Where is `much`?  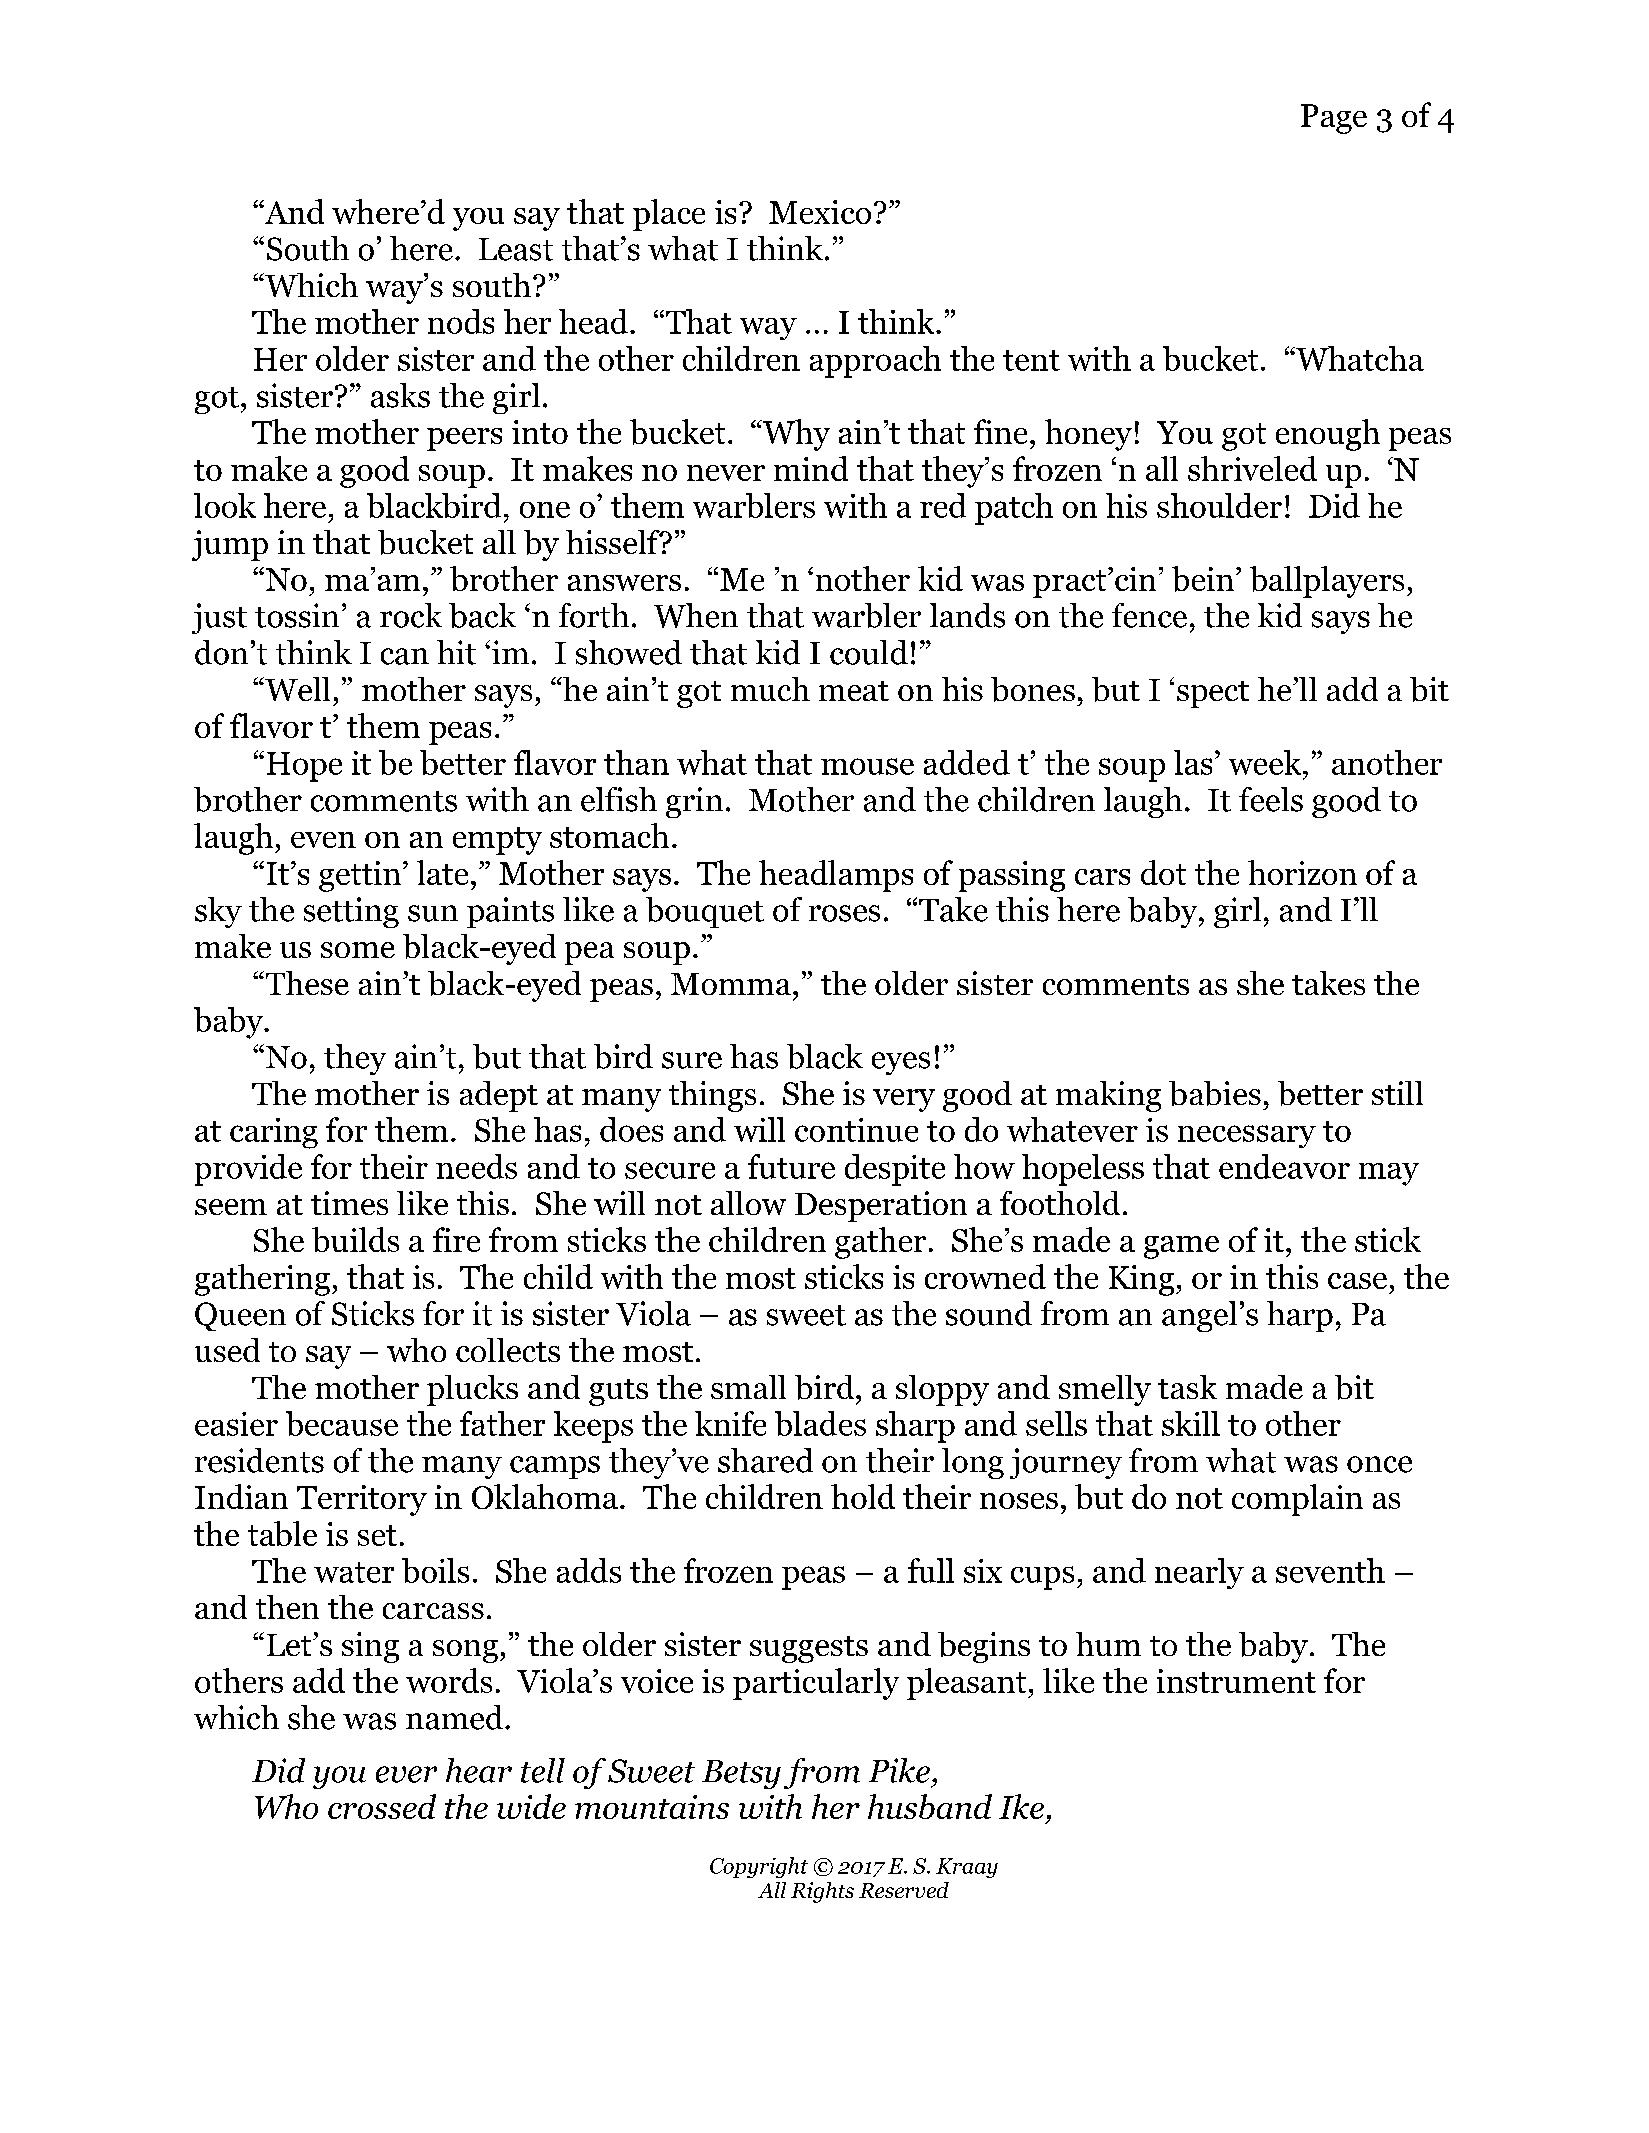
much is located at coordinates (770, 689).
